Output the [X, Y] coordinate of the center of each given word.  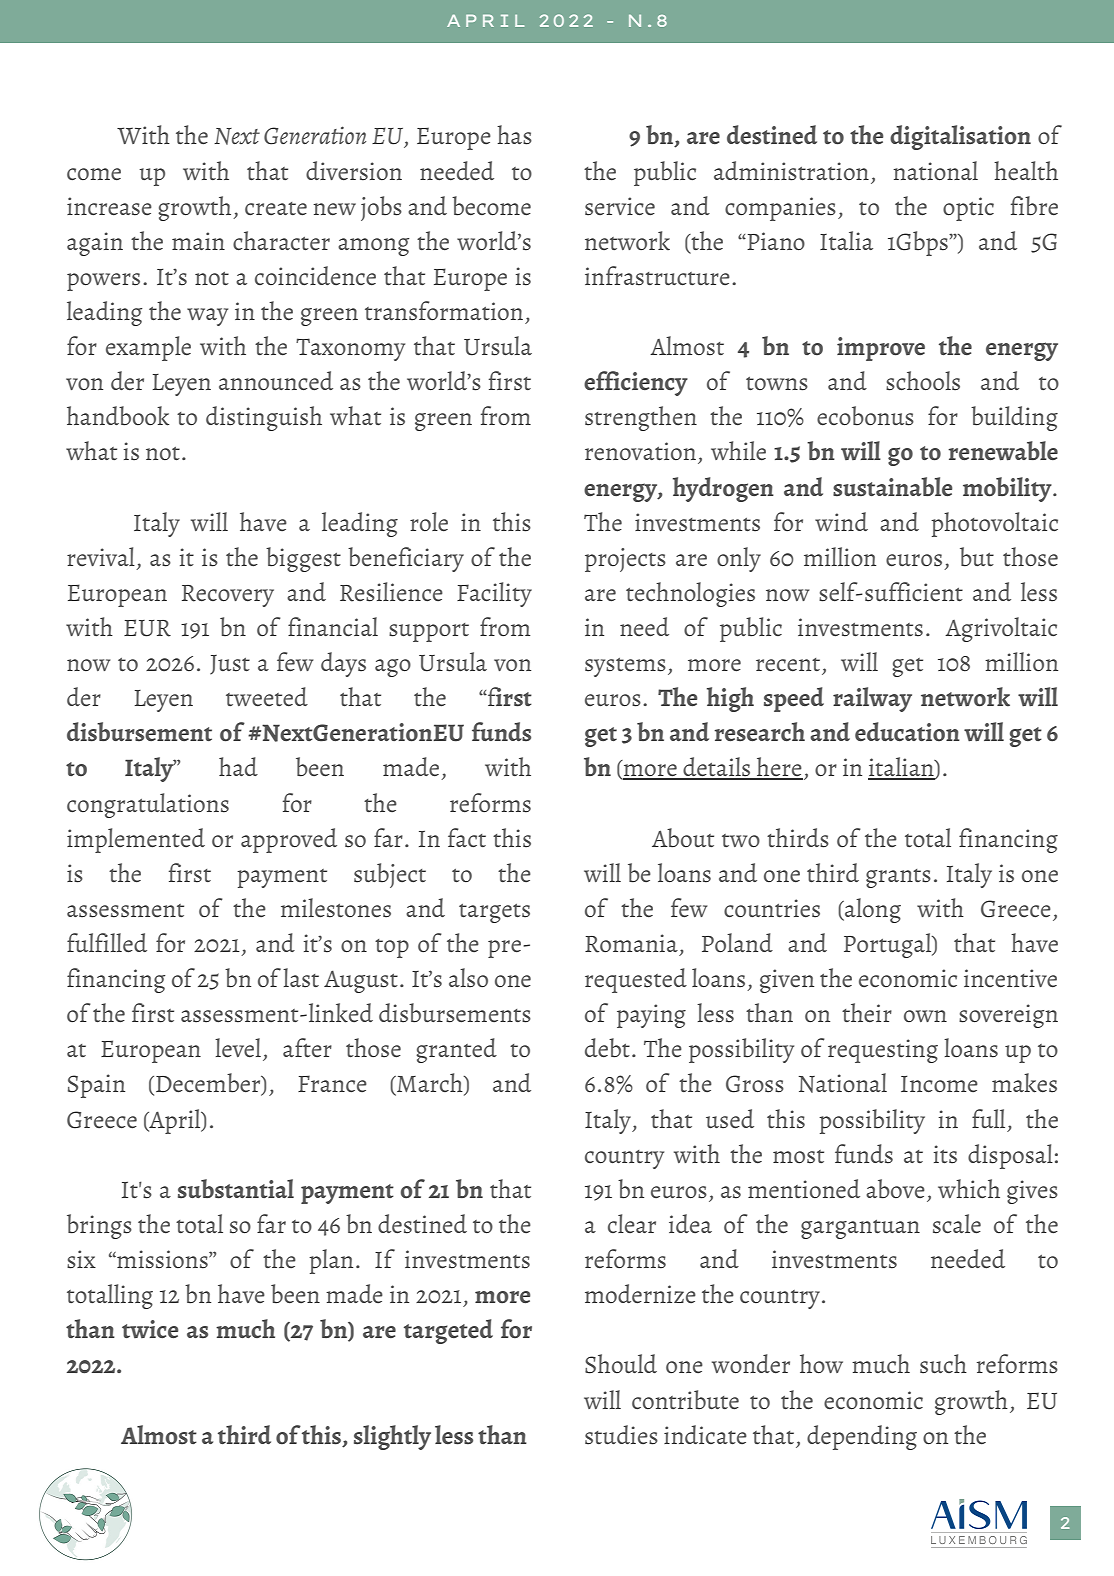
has [514, 135]
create [276, 209]
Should [621, 1364]
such [943, 1364]
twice [150, 1329]
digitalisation [960, 137]
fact [467, 838]
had [238, 766]
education [907, 732]
